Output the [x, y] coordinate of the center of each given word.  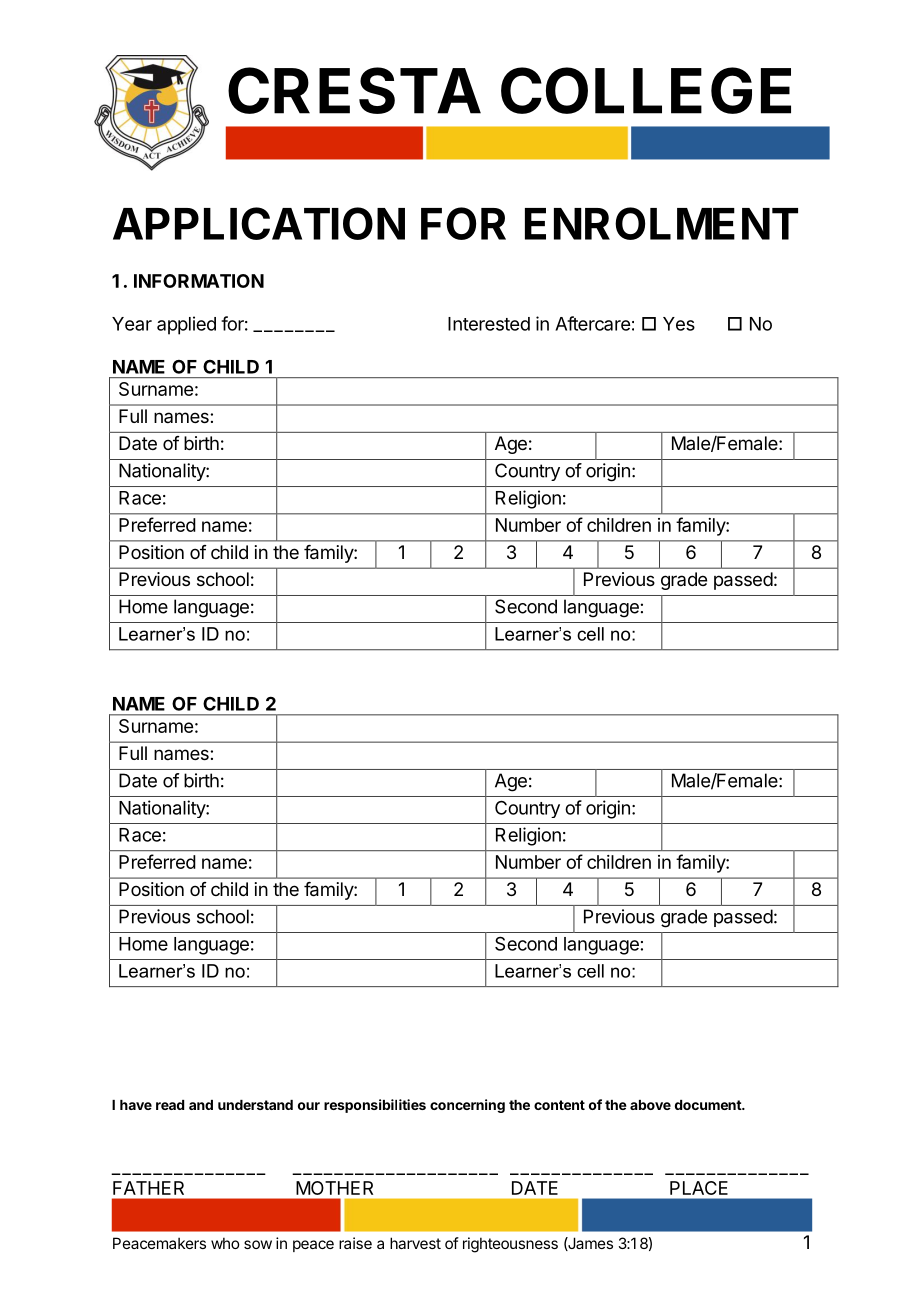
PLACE [699, 1188]
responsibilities [375, 1106]
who [225, 1243]
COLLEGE [646, 90]
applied [186, 325]
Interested [489, 324]
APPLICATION [259, 223]
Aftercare [592, 323]
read [170, 1105]
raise [355, 1243]
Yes [679, 324]
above [650, 1105]
